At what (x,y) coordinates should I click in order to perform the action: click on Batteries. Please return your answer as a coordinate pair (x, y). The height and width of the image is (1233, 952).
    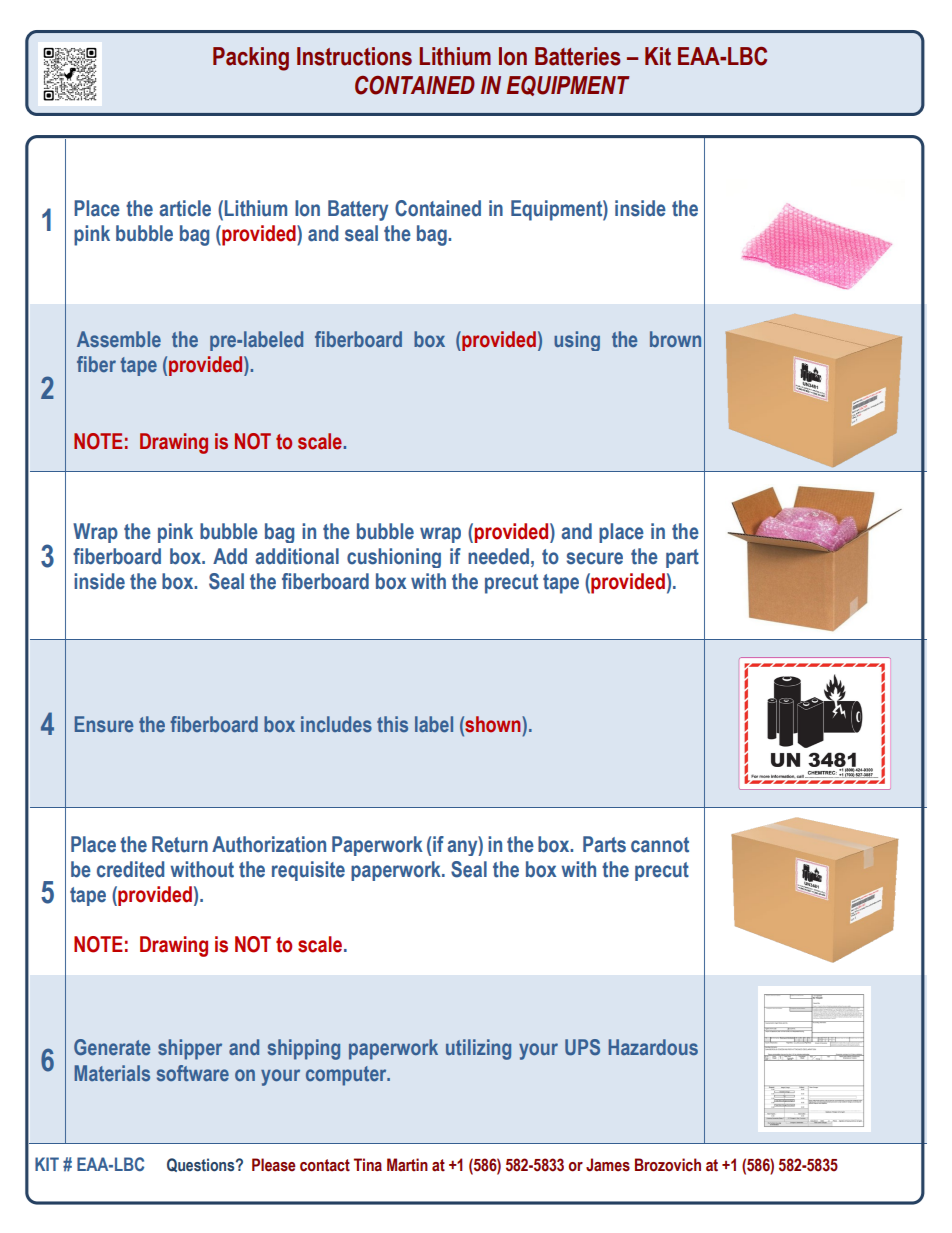
    Looking at the image, I should click on (578, 56).
